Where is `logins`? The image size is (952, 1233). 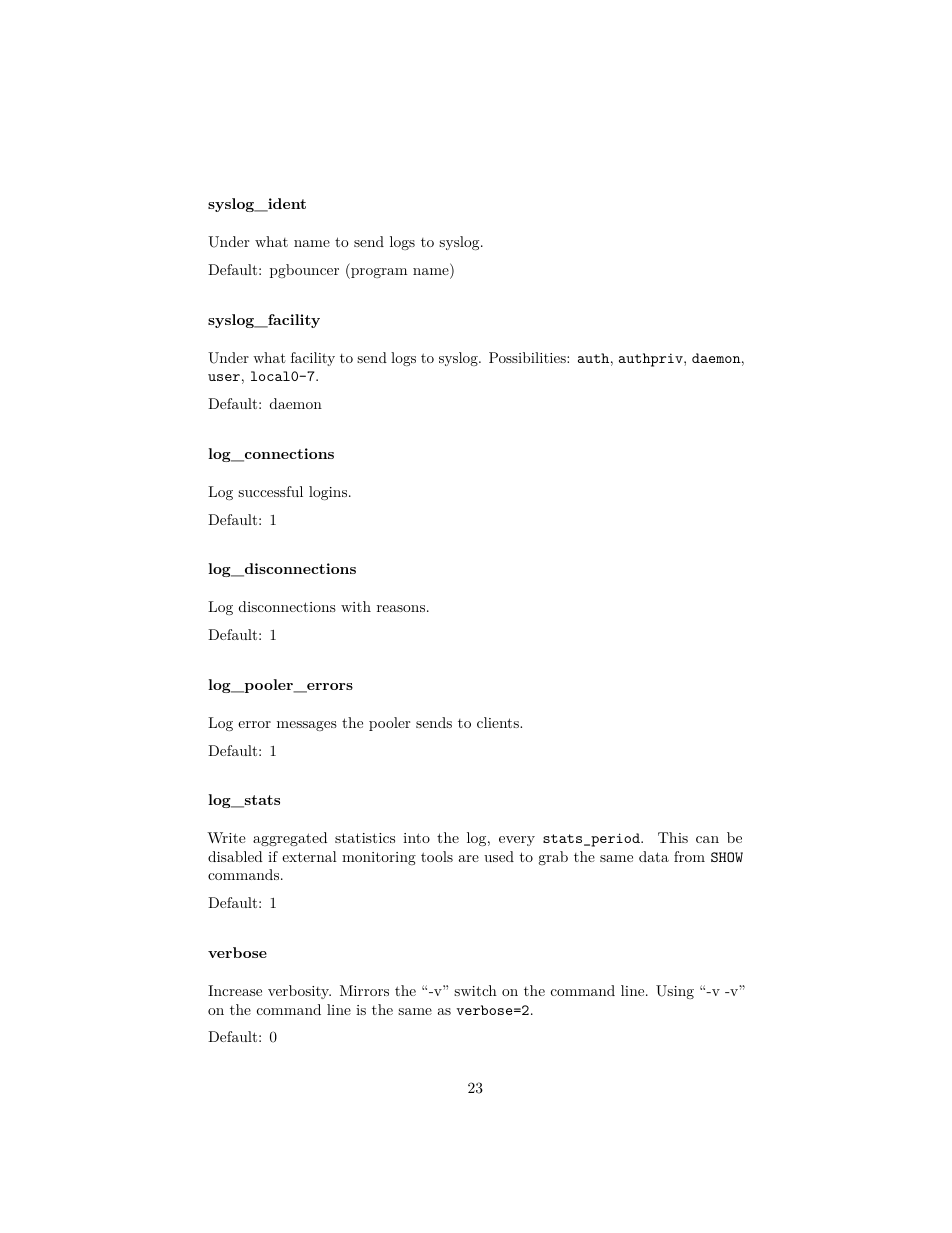 logins is located at coordinates (329, 493).
